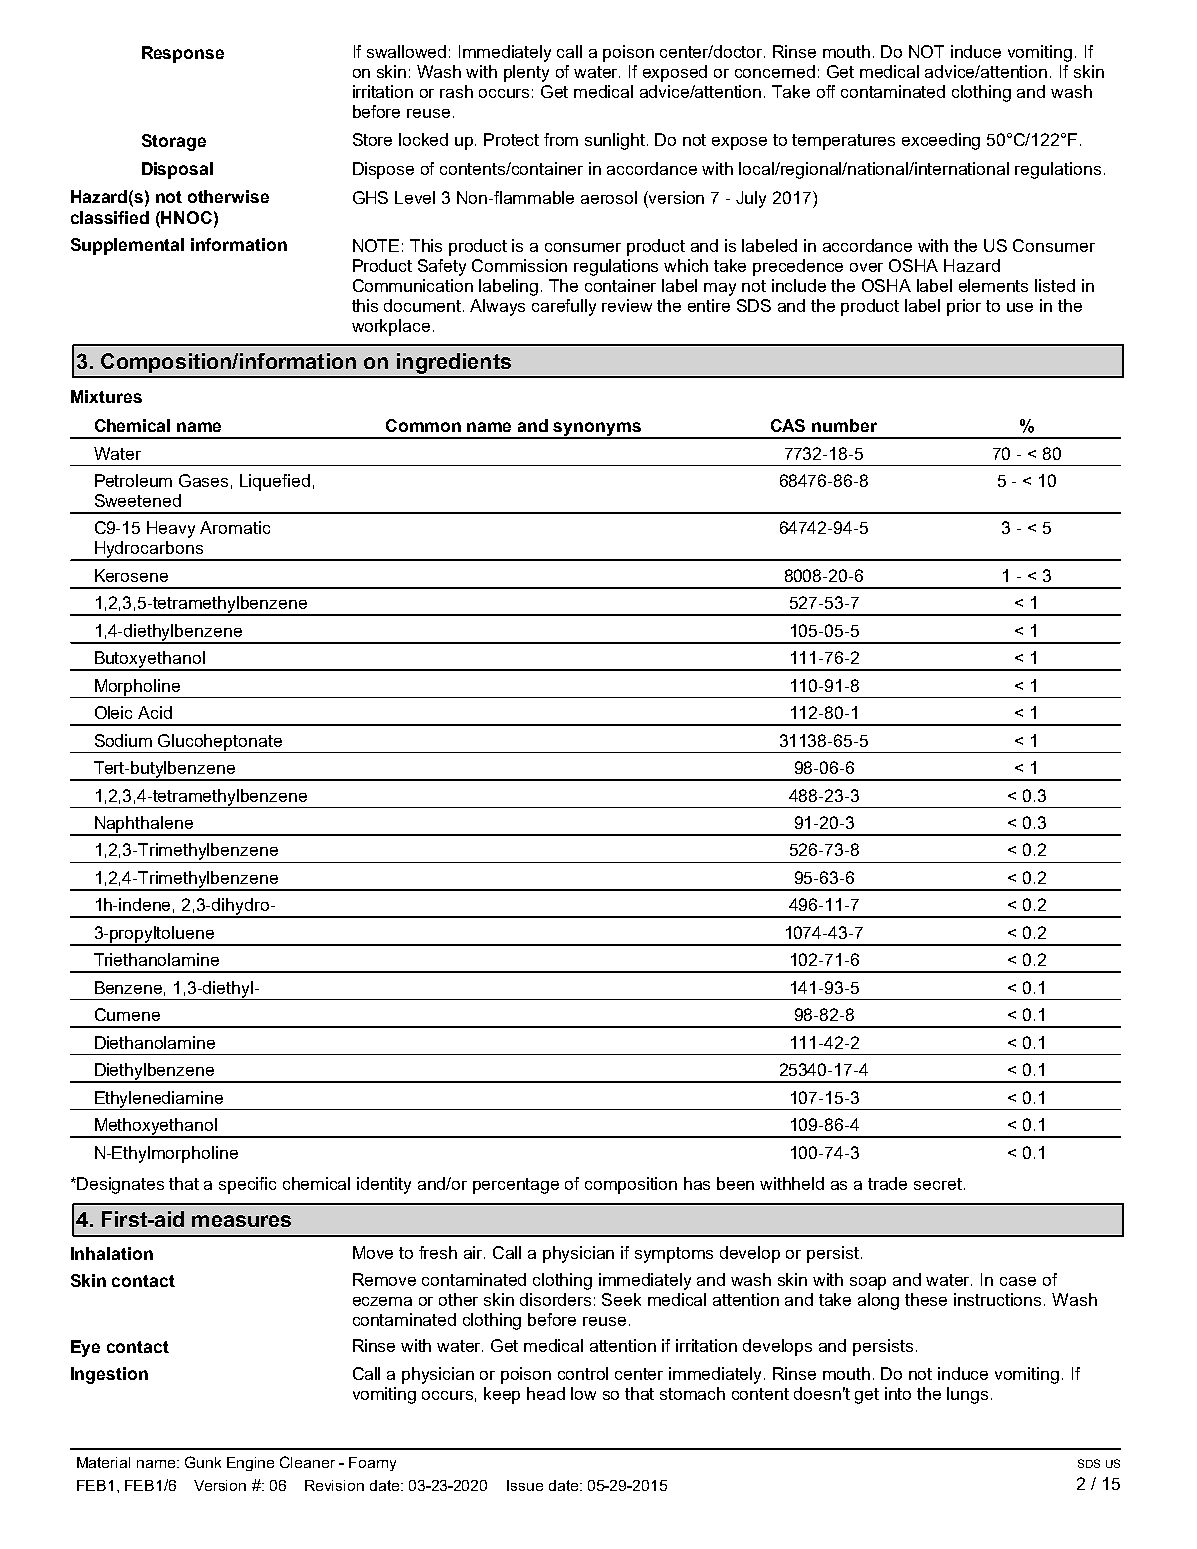  Describe the element at coordinates (133, 480) in the page. I see `Petroleum` at that location.
